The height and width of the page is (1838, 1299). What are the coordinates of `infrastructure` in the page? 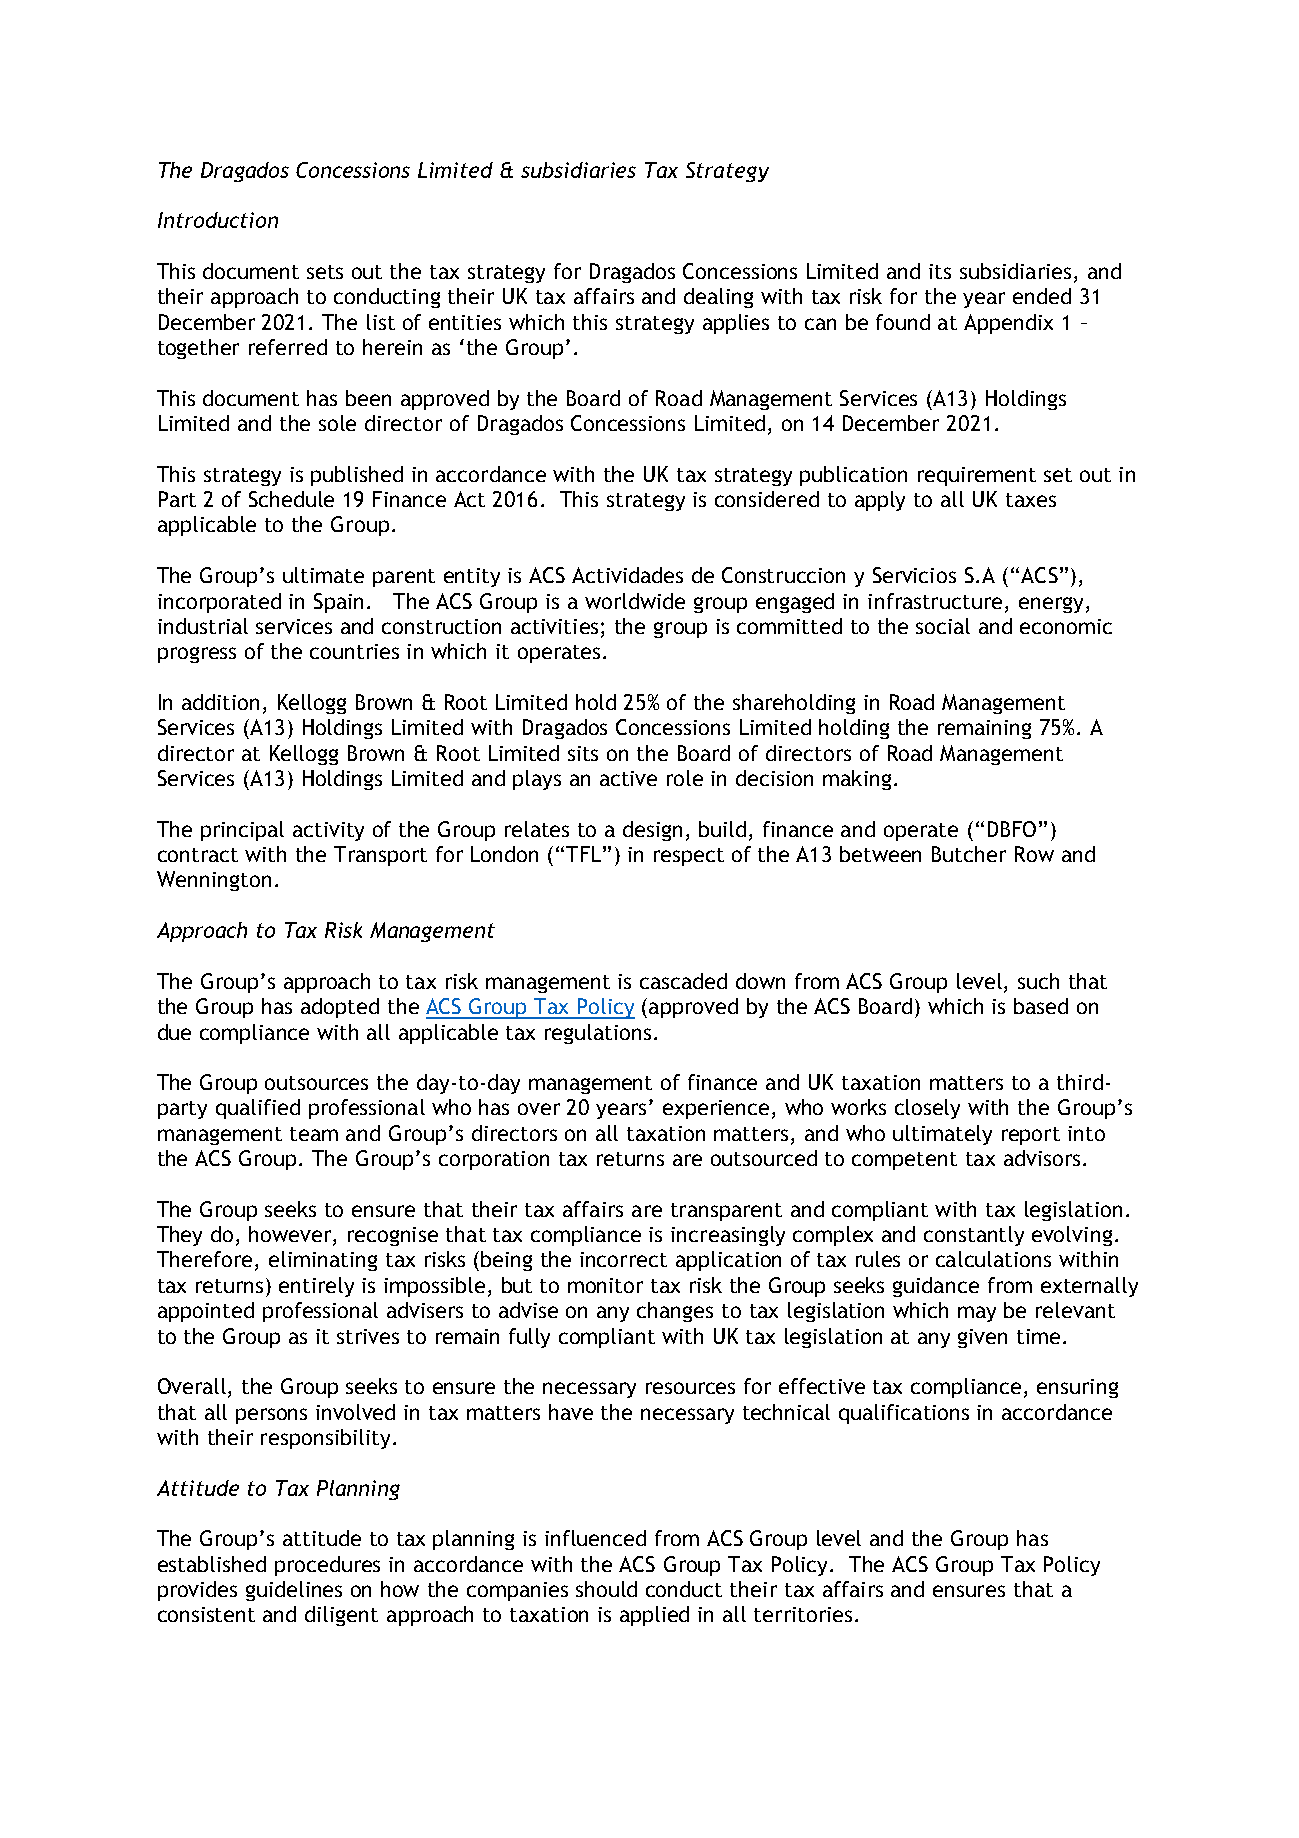 It's located at (935, 601).
